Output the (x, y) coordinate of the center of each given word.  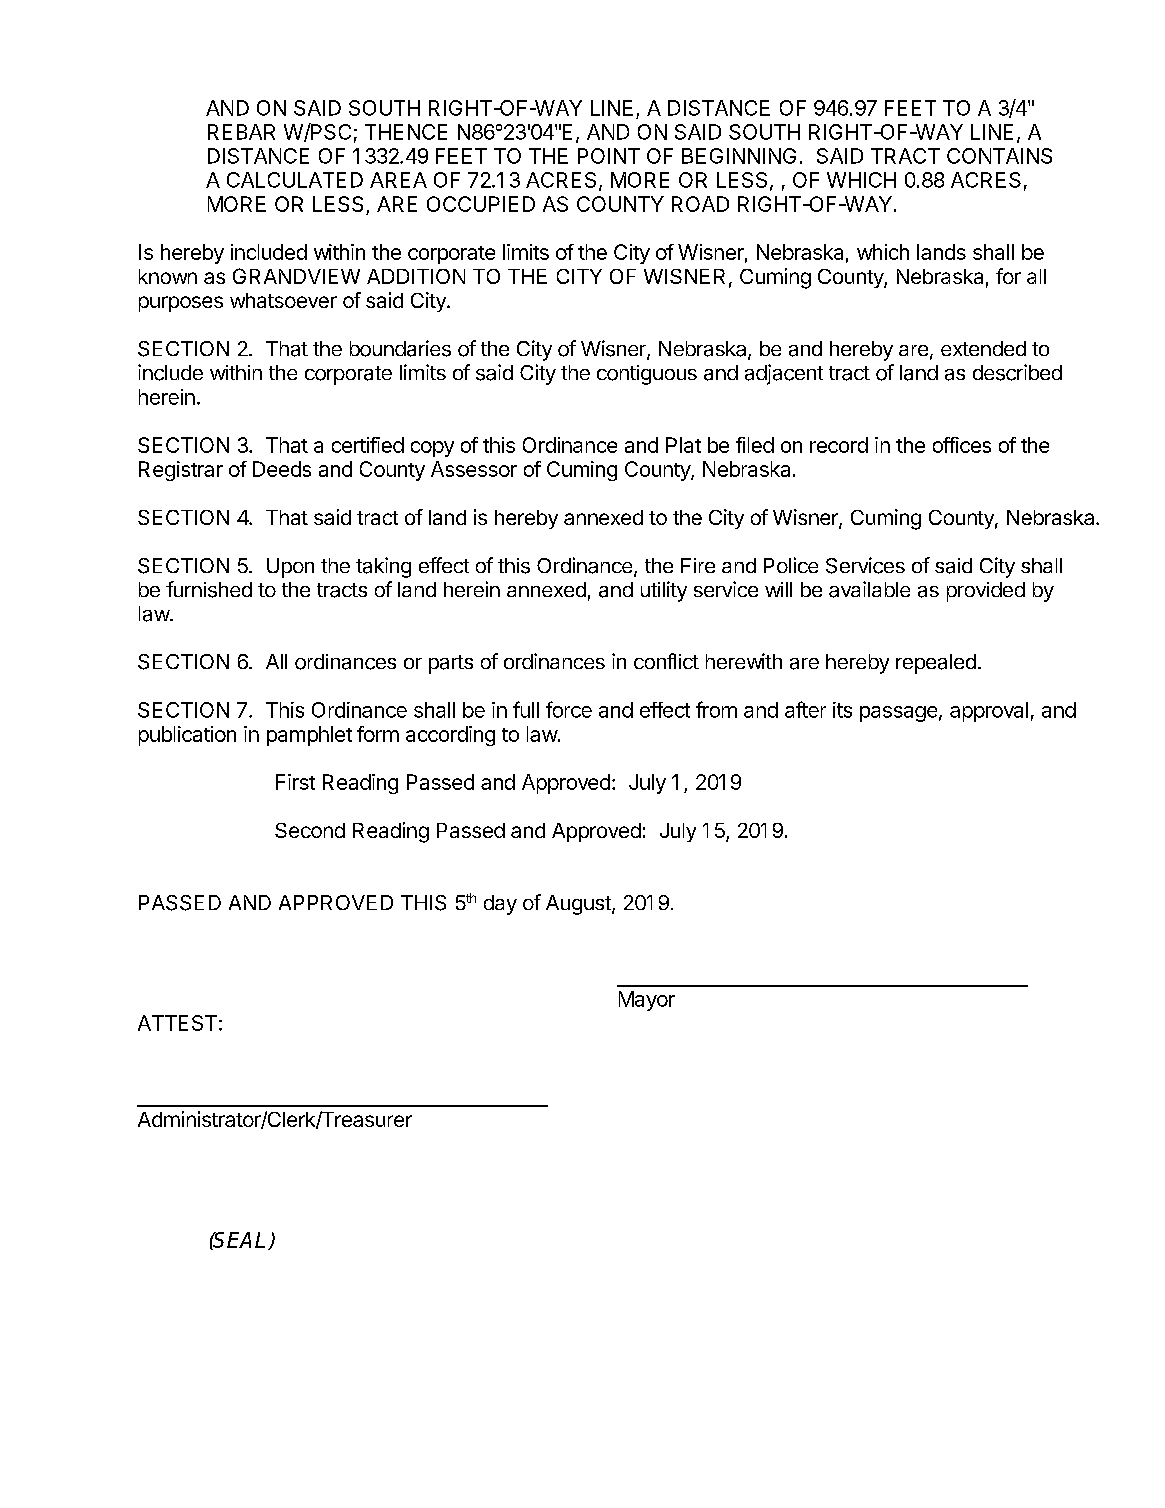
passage (898, 714)
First (295, 782)
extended (983, 348)
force (569, 709)
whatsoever (283, 300)
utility (664, 591)
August (579, 905)
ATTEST (177, 1023)
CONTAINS (999, 156)
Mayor (647, 1001)
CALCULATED (295, 180)
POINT (609, 156)
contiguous (647, 375)
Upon (290, 568)
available (869, 589)
